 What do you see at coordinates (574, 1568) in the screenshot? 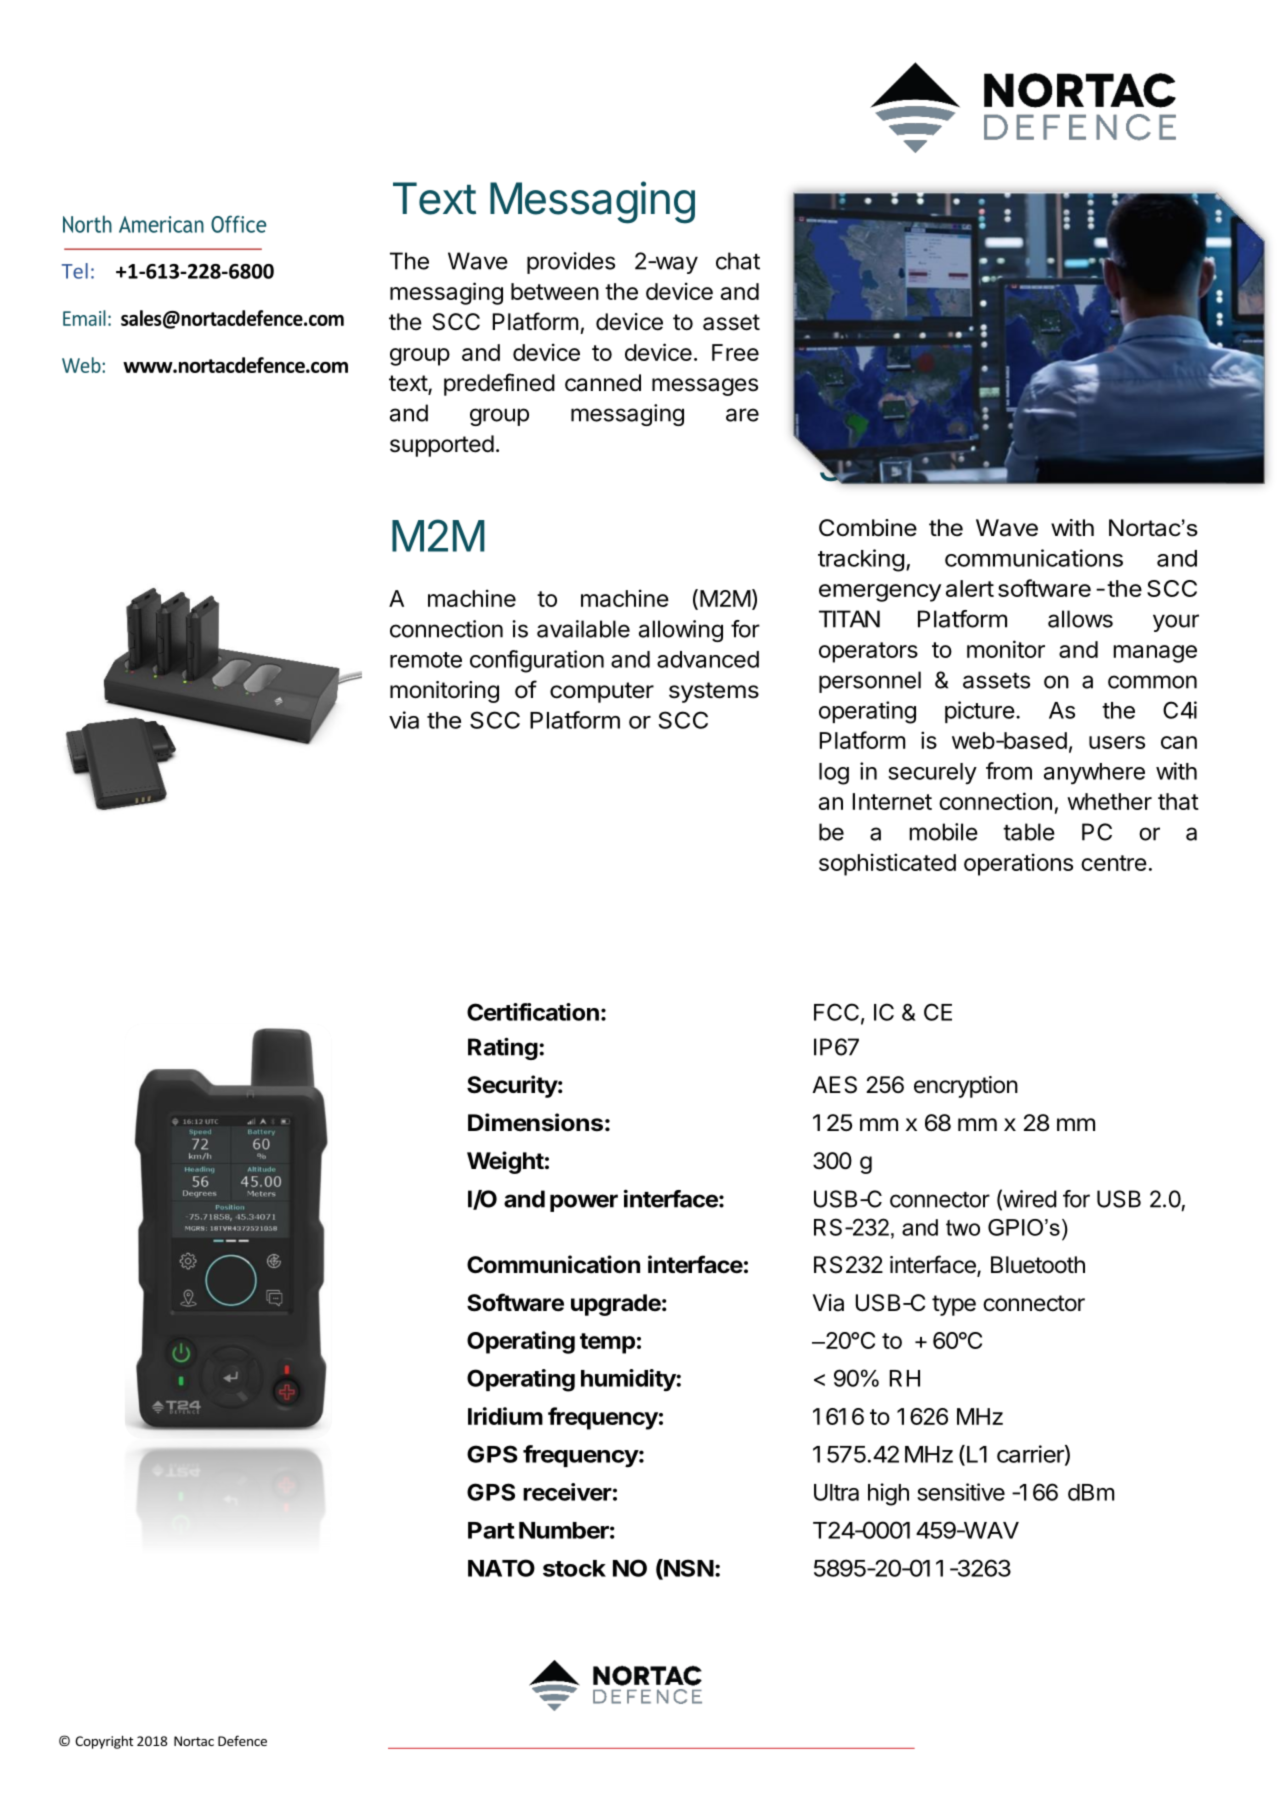
I see `stock` at bounding box center [574, 1568].
